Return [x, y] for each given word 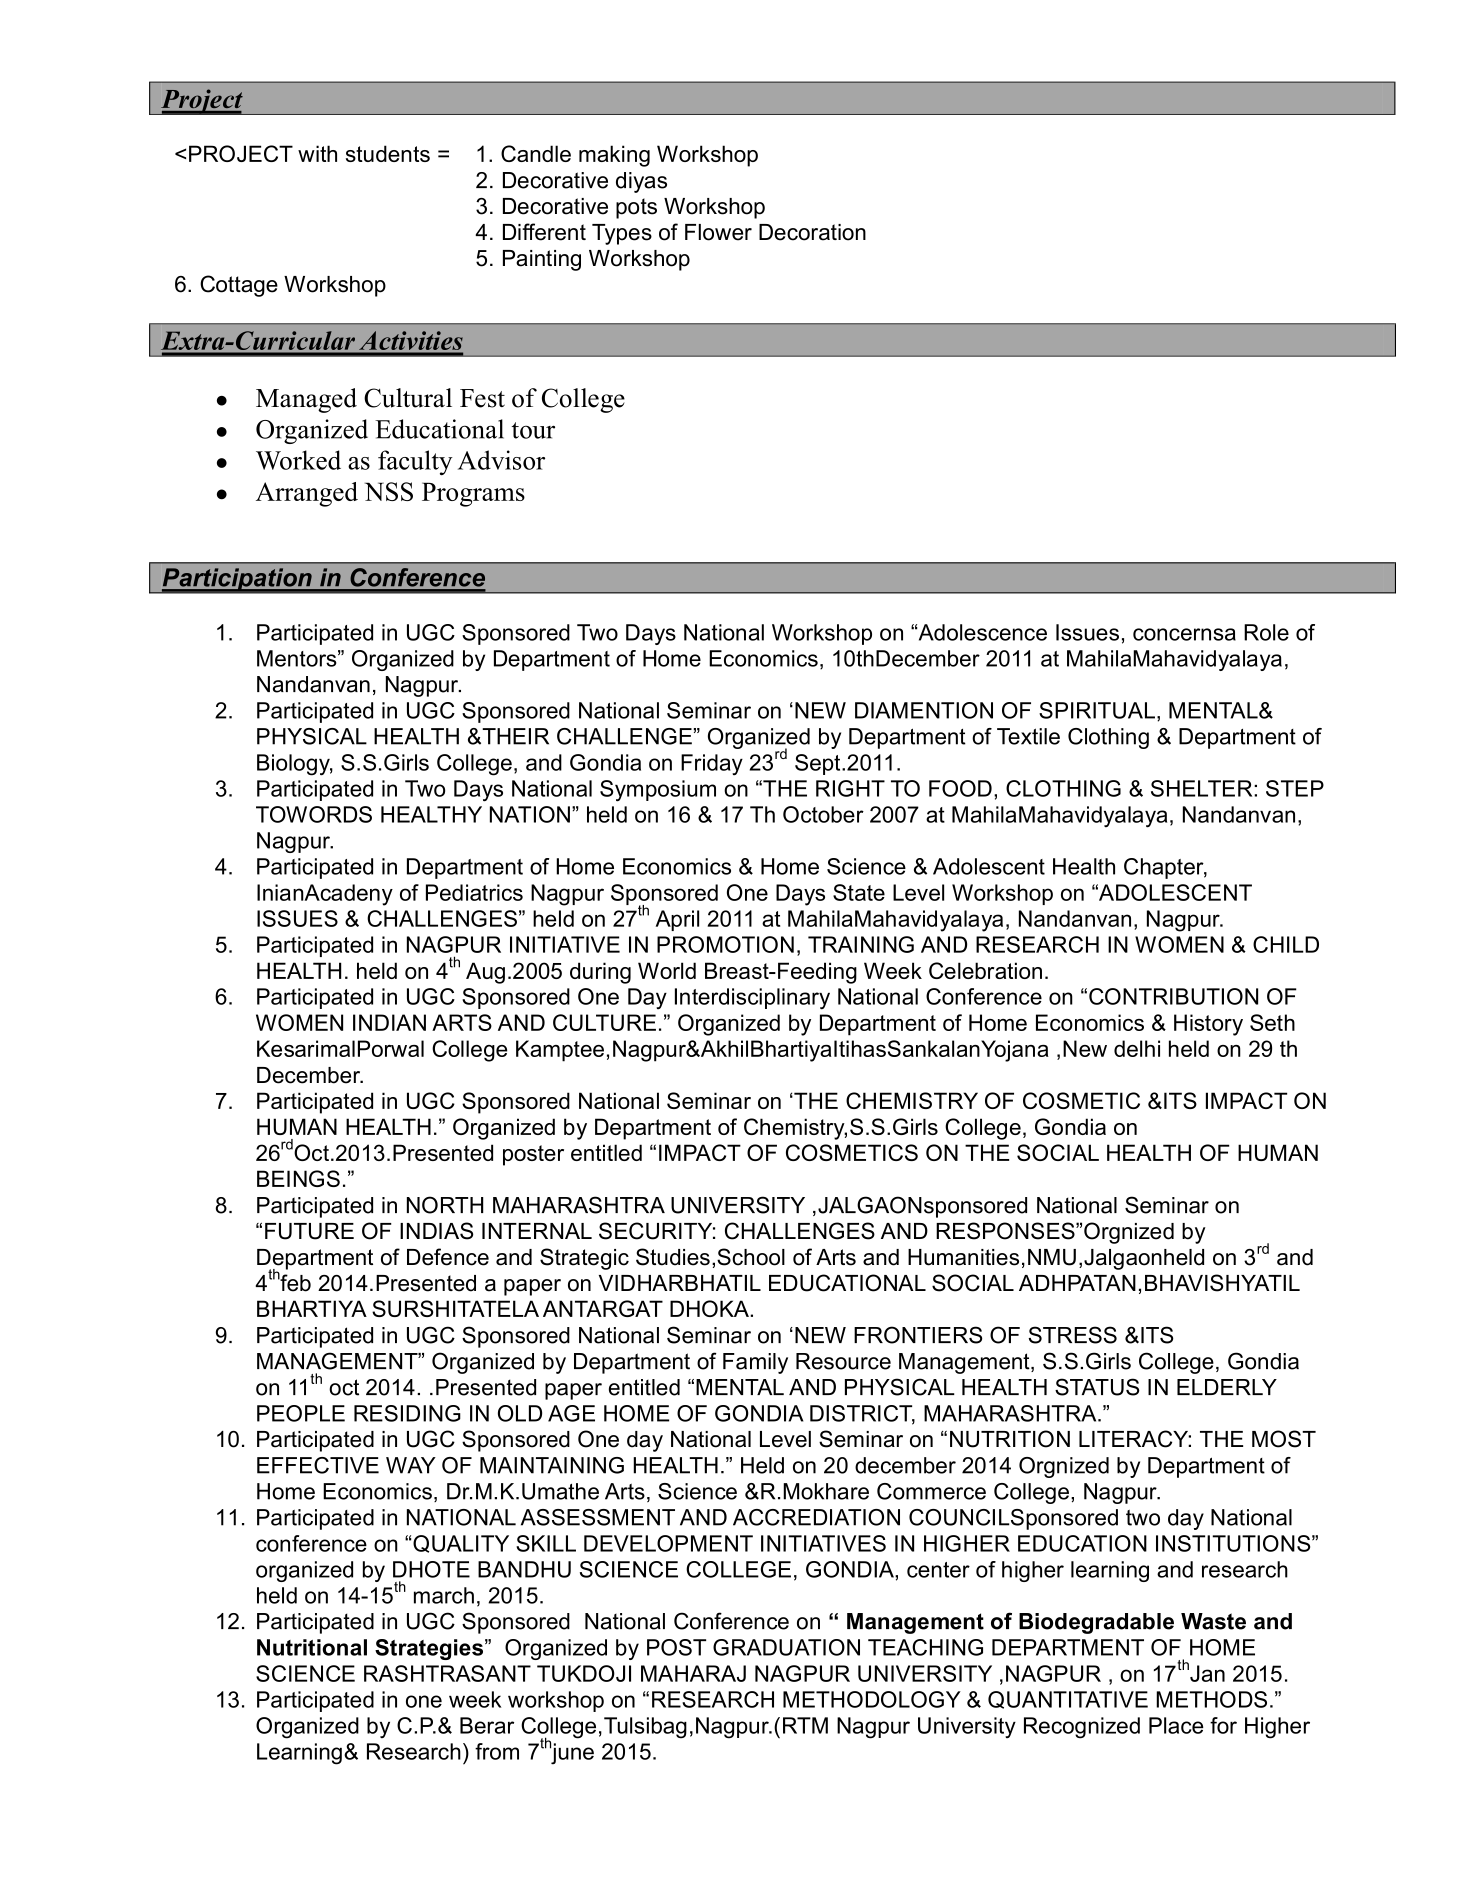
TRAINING [861, 944]
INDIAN [389, 1022]
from [497, 1751]
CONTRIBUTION [1173, 996]
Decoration [812, 232]
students [388, 153]
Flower [718, 232]
